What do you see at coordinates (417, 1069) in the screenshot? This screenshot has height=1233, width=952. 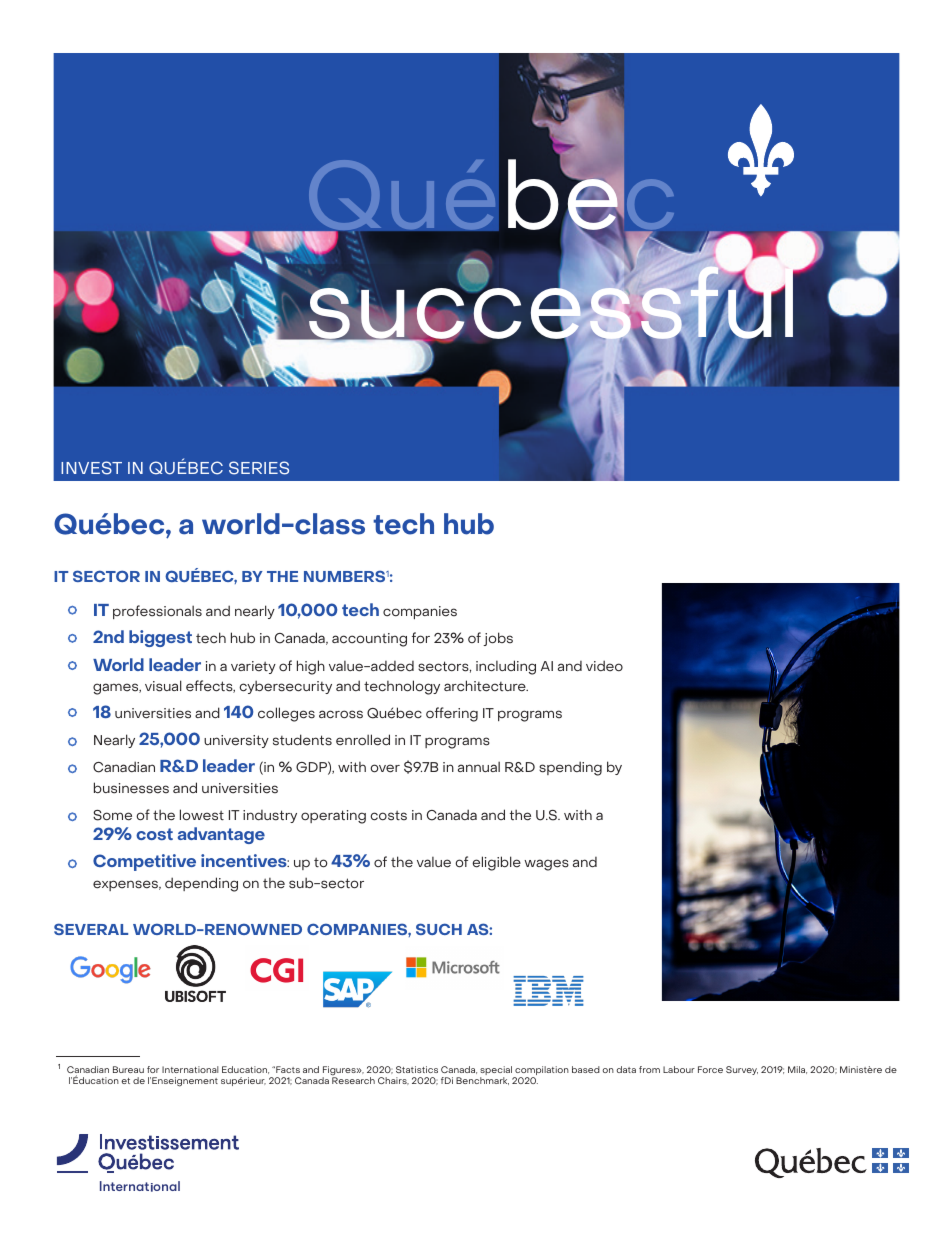 I see `Statistics` at bounding box center [417, 1069].
